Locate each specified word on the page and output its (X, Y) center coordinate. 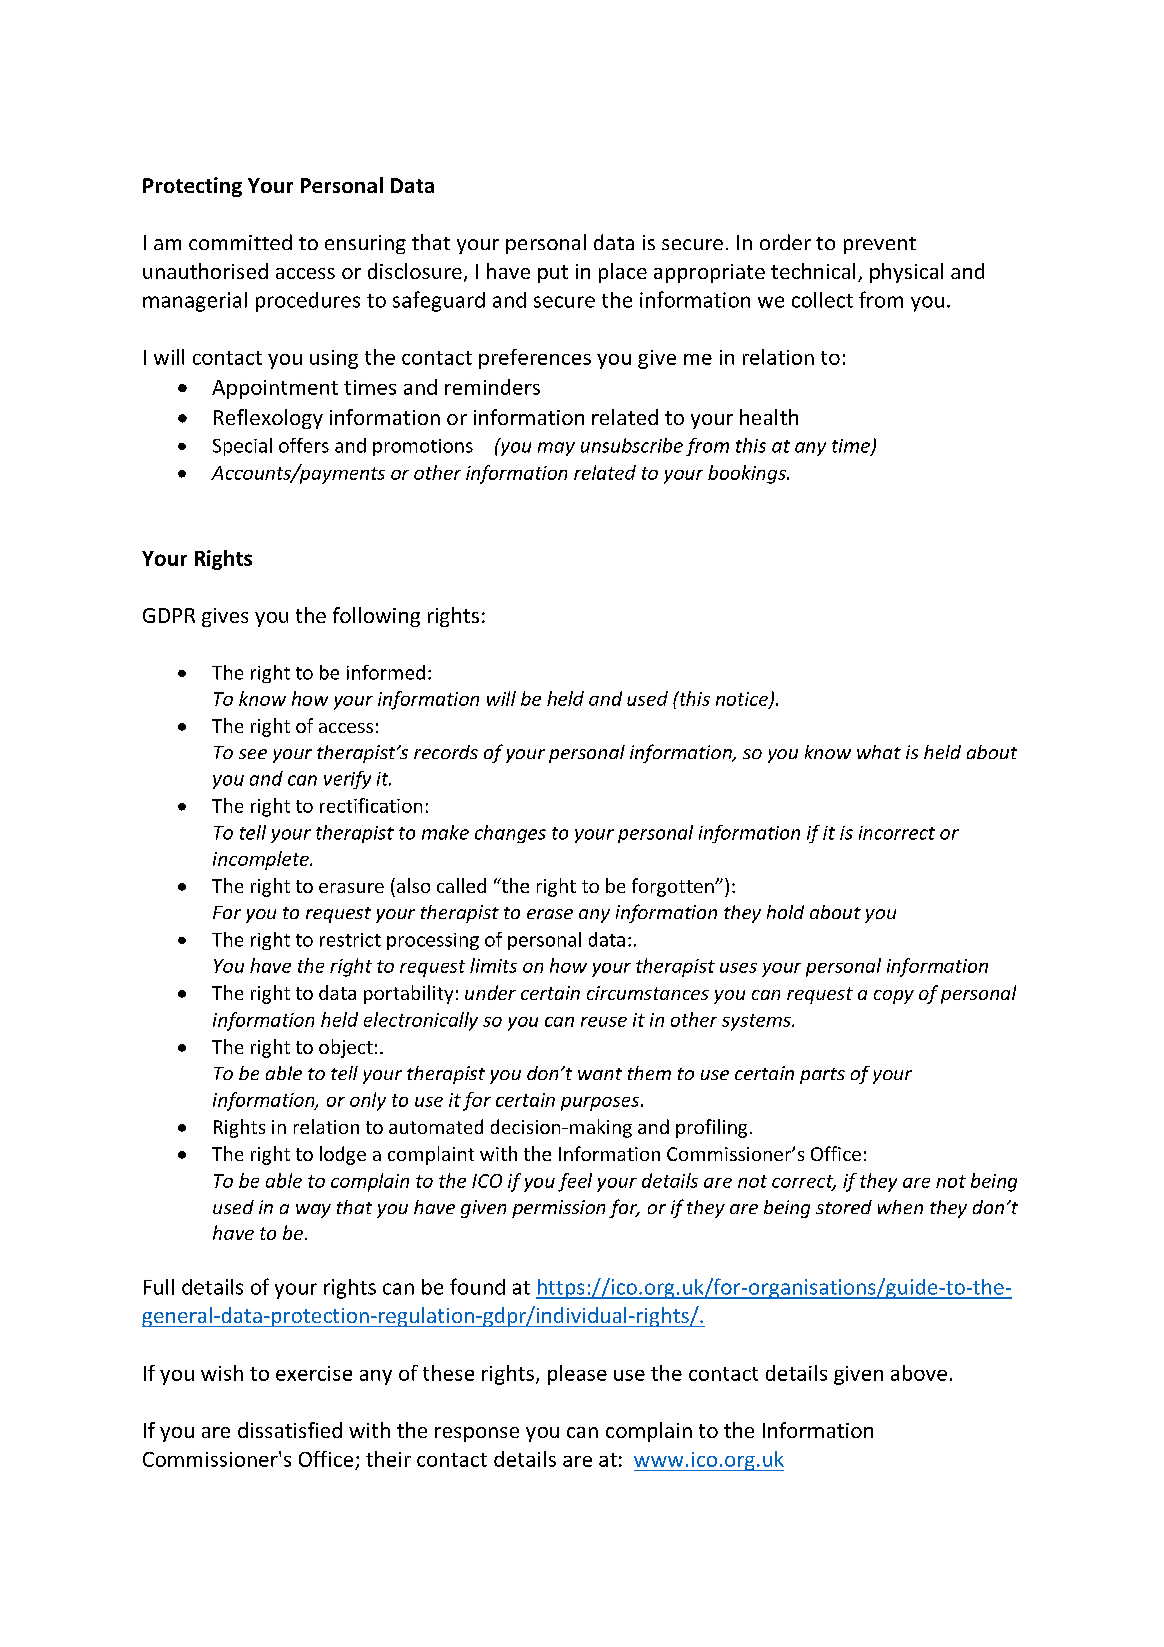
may (556, 449)
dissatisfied (290, 1430)
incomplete (262, 860)
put (553, 274)
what (879, 752)
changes (510, 834)
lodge (343, 1155)
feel (575, 1182)
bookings (748, 474)
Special (242, 447)
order (785, 242)
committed (240, 242)
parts (822, 1076)
